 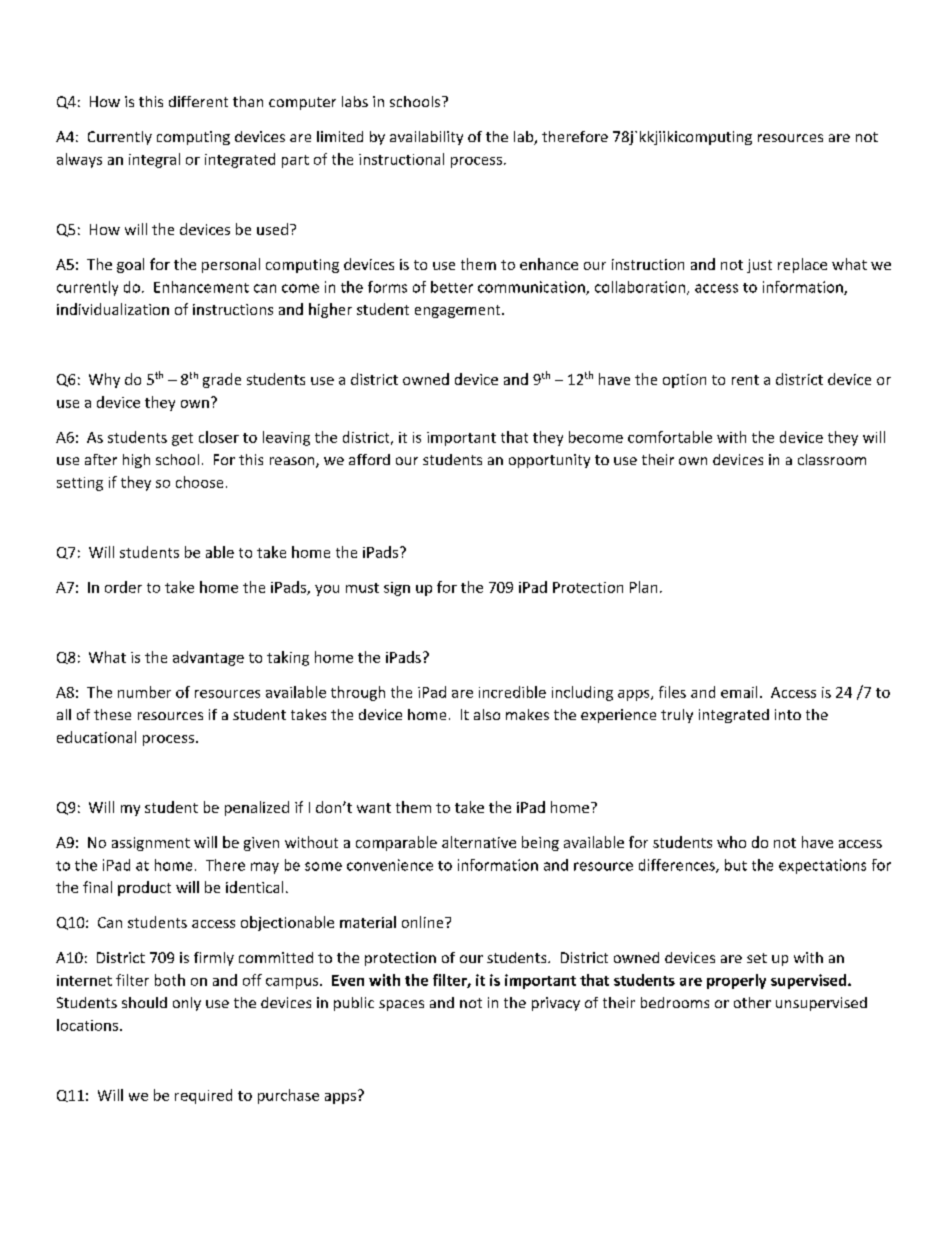 What do you see at coordinates (401, 1005) in the screenshot?
I see `spaces` at bounding box center [401, 1005].
